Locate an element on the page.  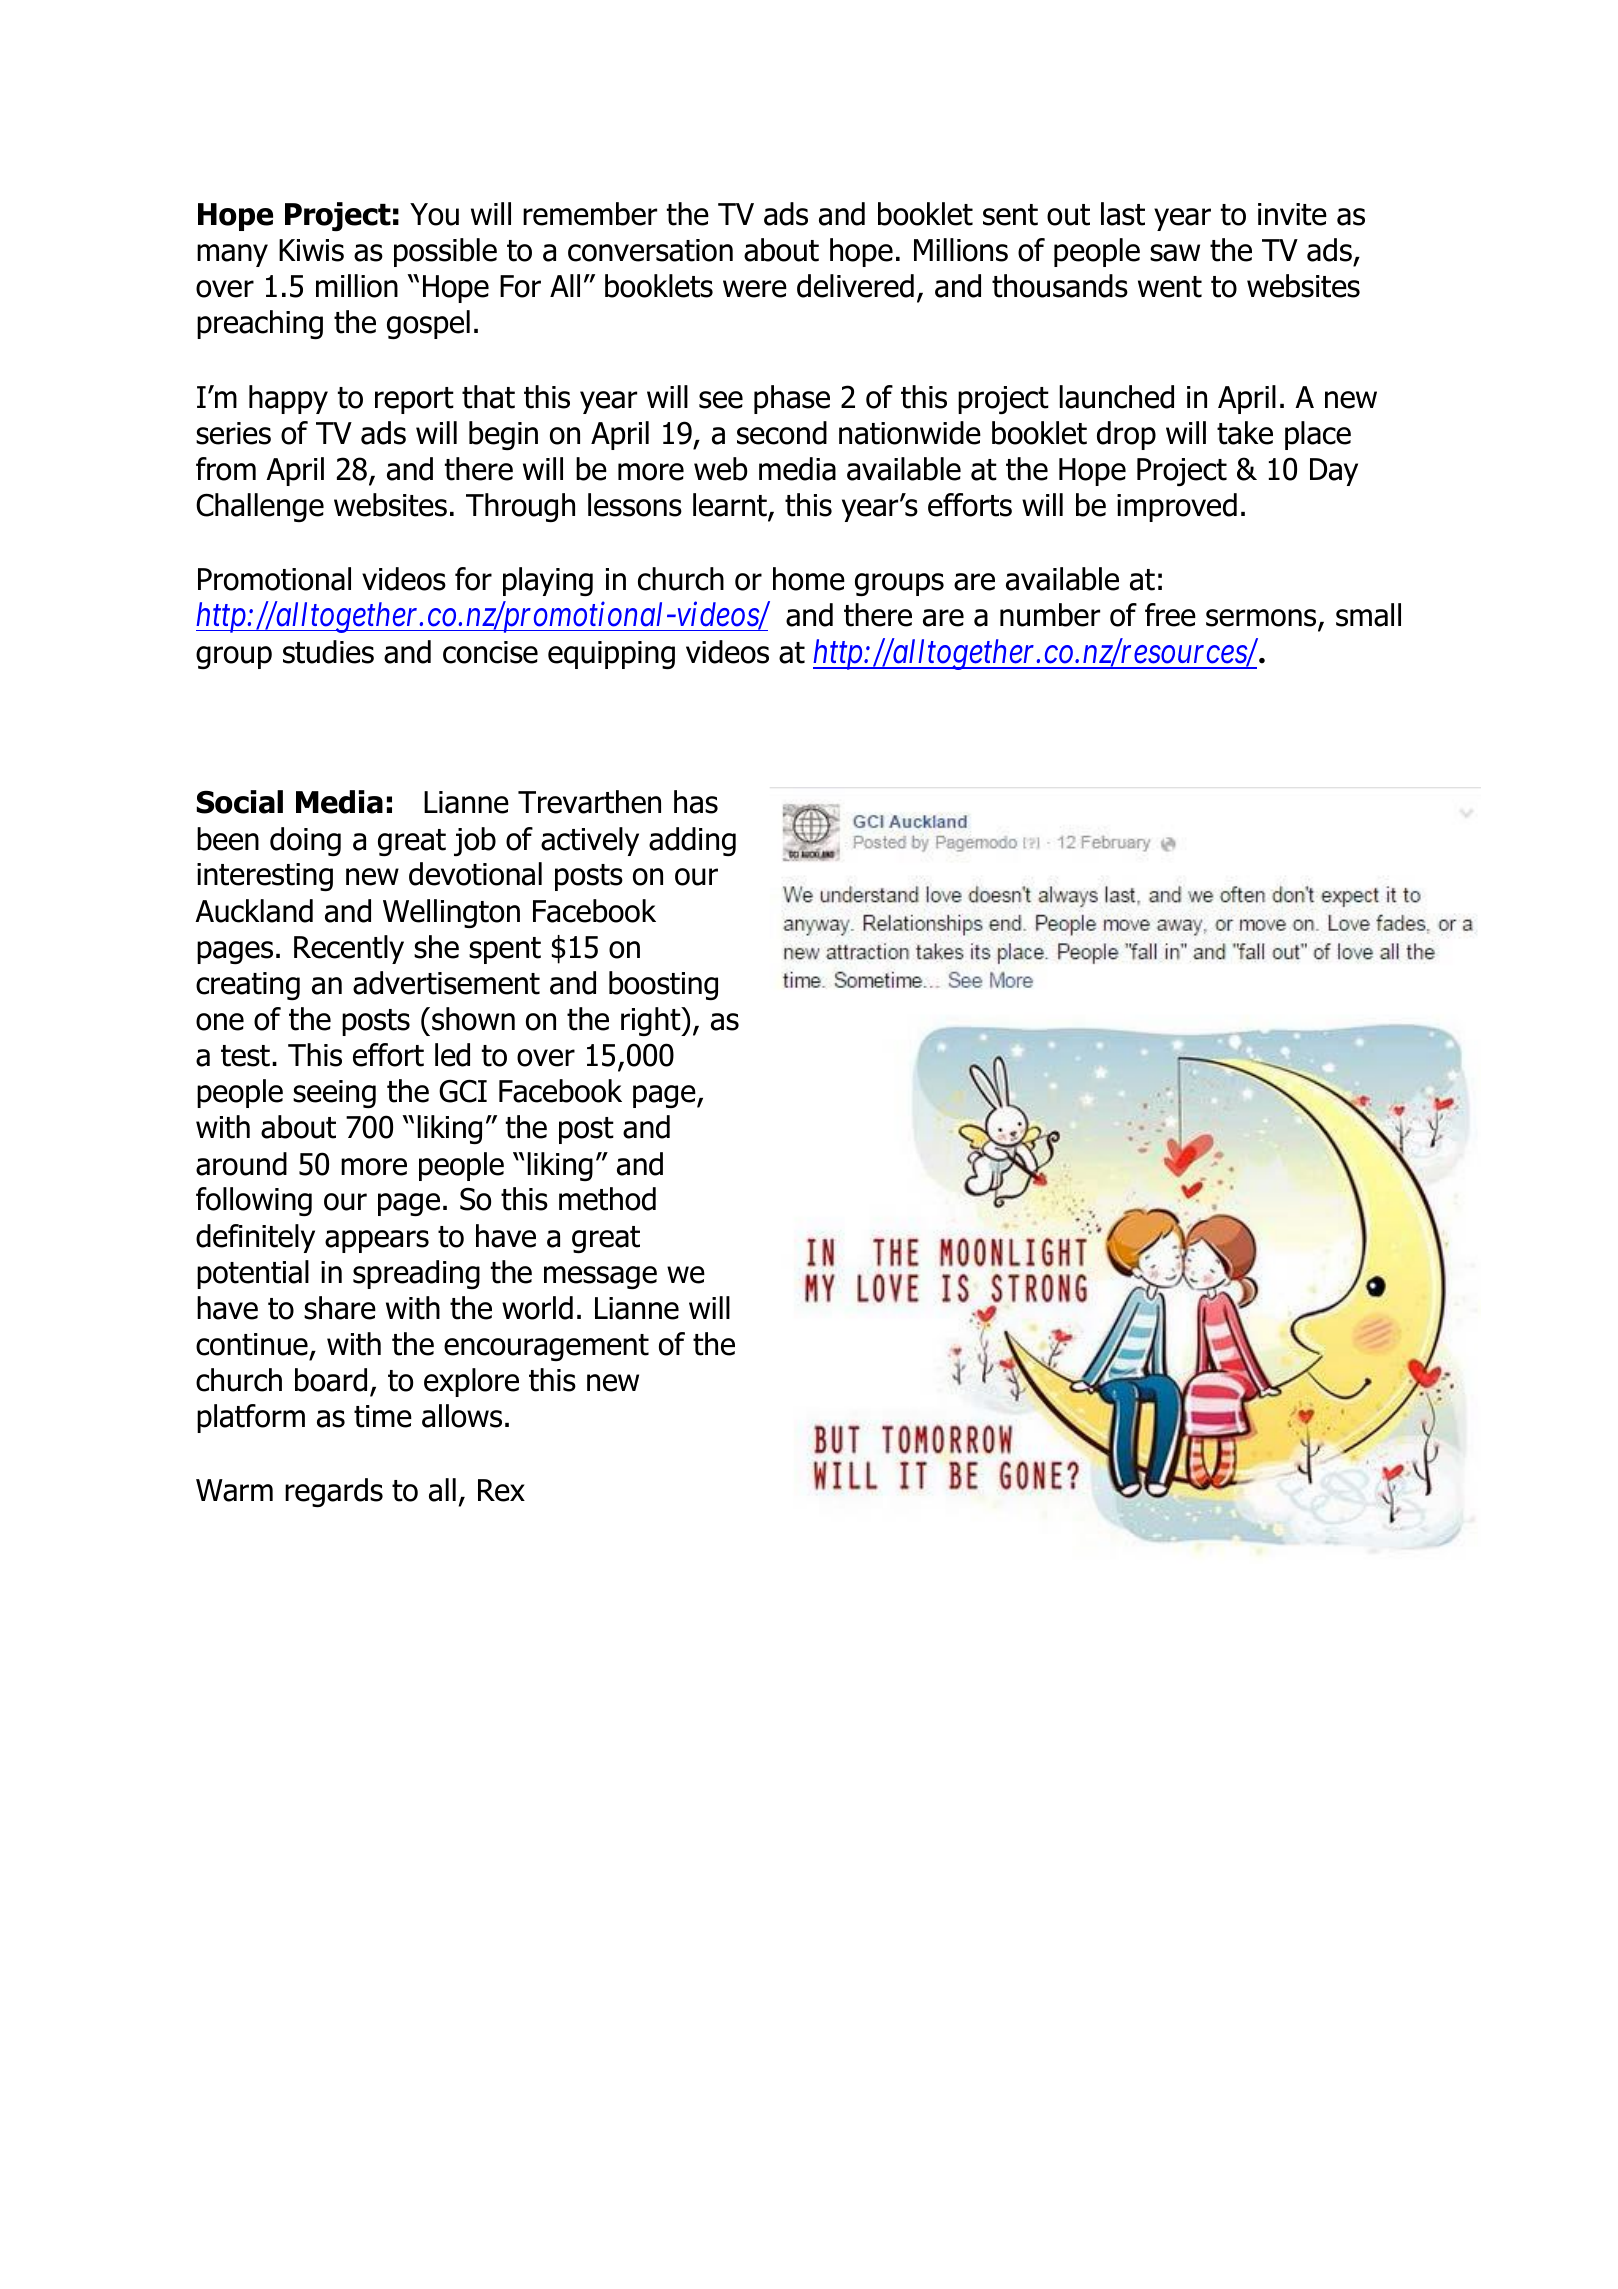
Challenge is located at coordinates (260, 507).
